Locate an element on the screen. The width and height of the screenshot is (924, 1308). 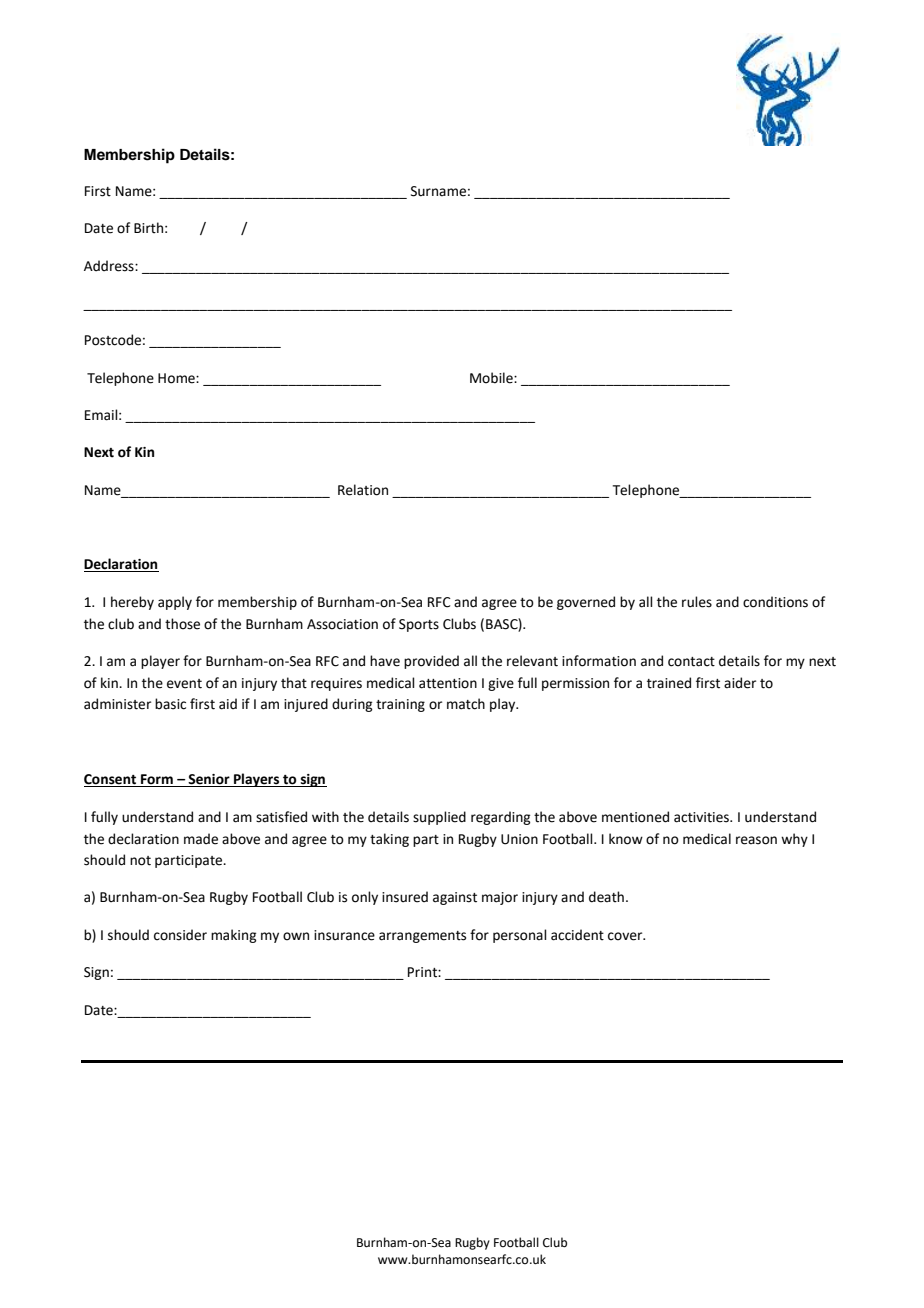
Address is located at coordinates (110, 266).
